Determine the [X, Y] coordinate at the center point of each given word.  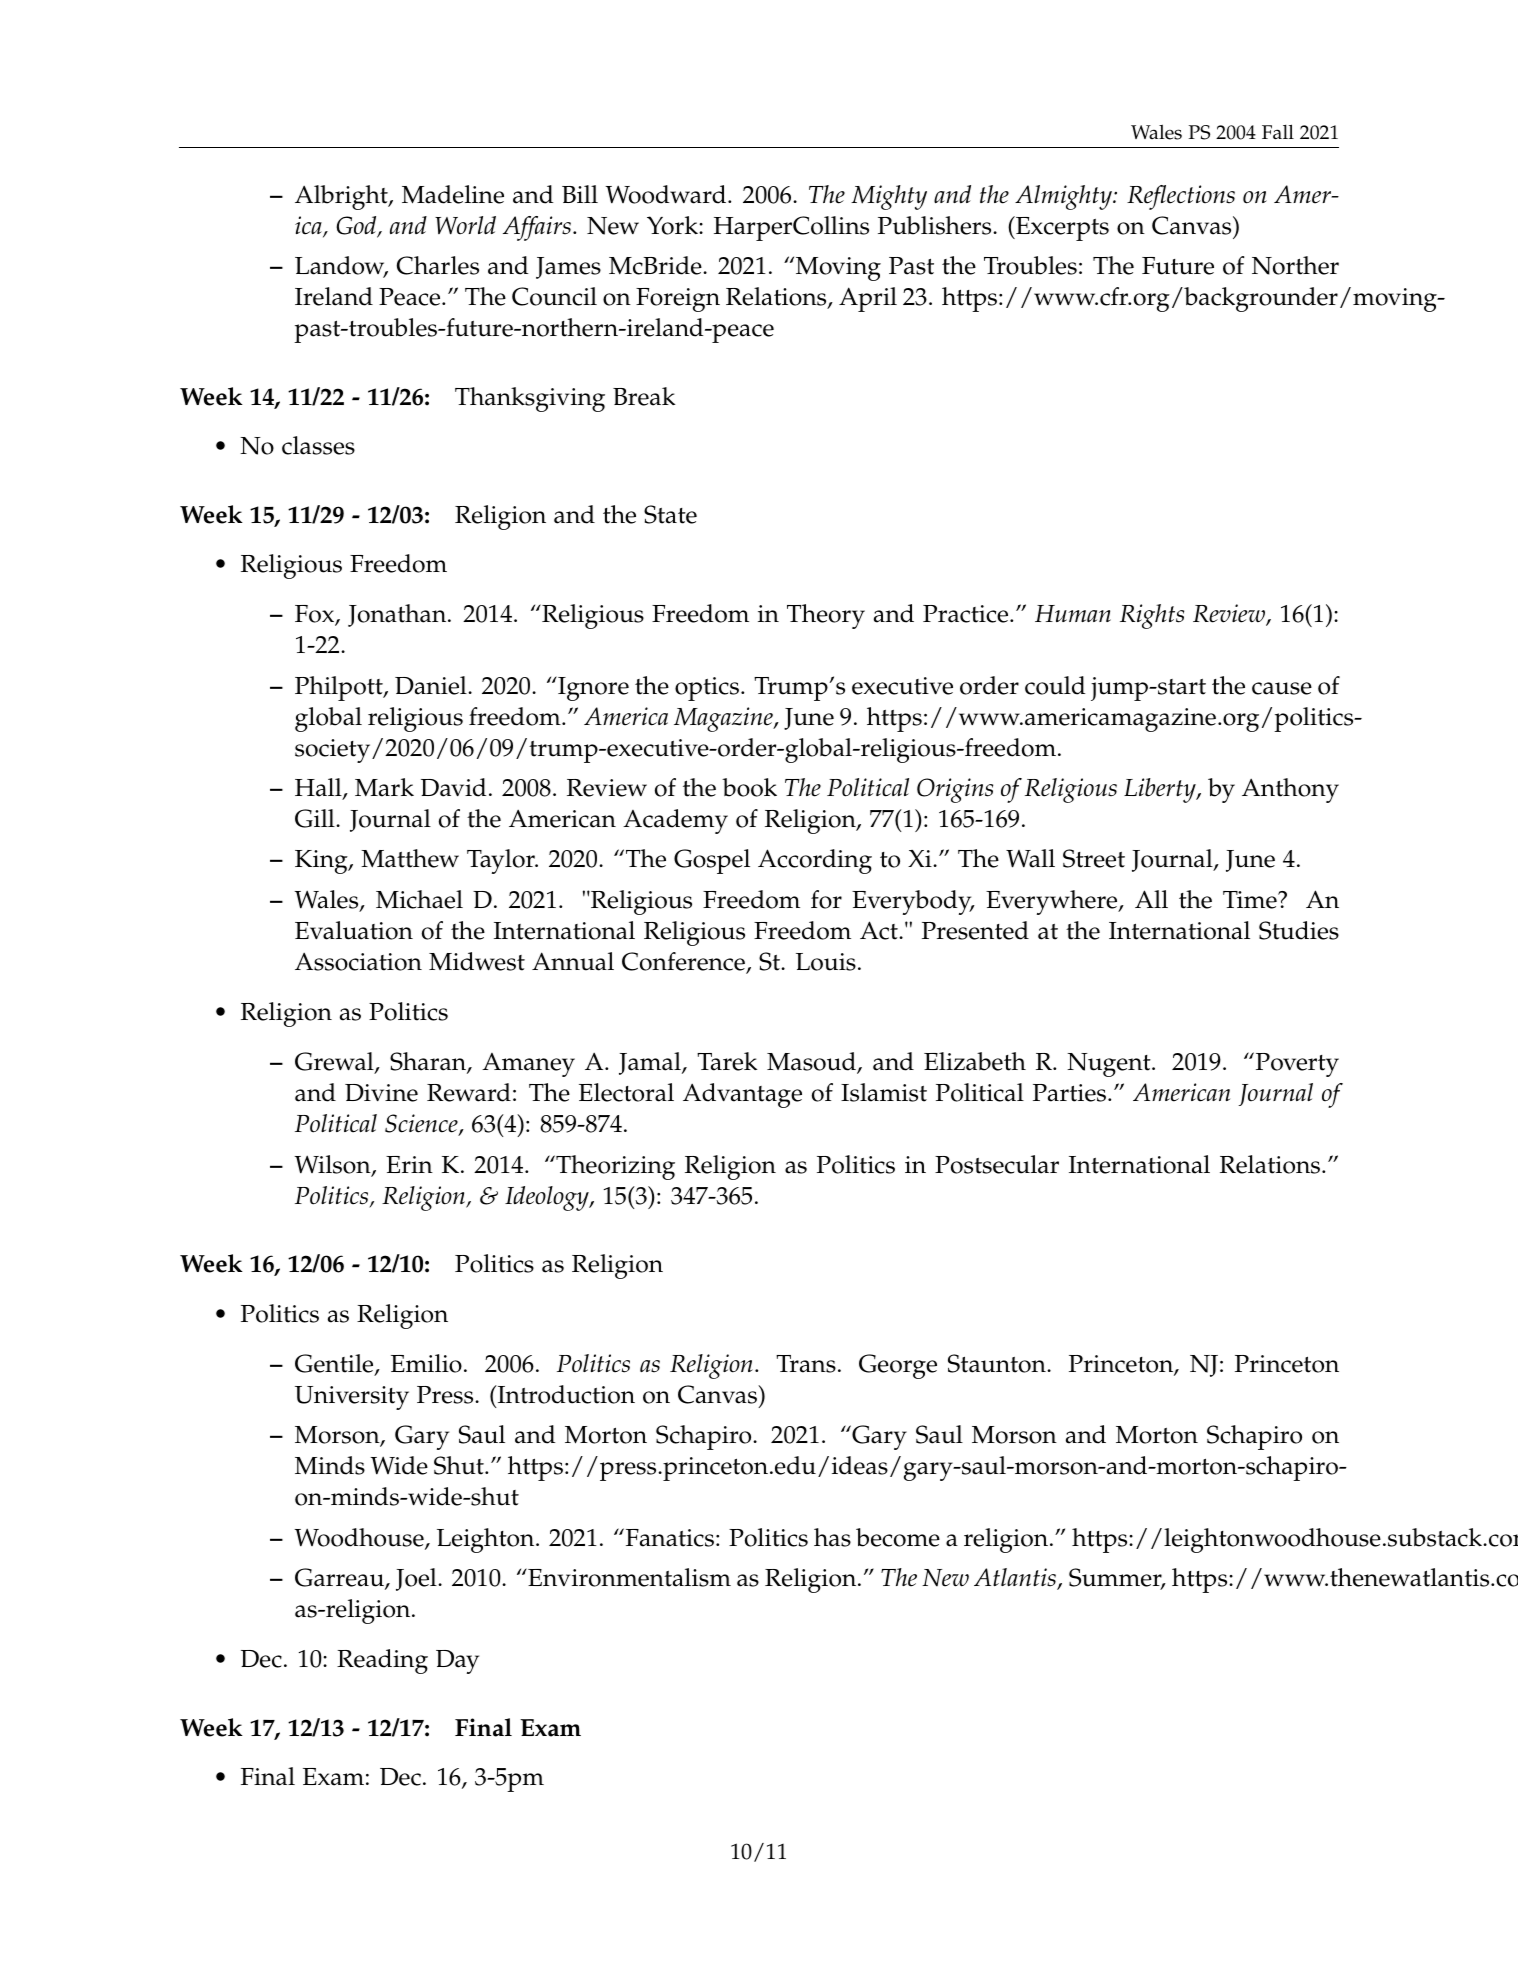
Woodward [667, 194]
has [832, 1537]
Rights [1152, 616]
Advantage [742, 1095]
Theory [826, 616]
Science [422, 1125]
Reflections [1181, 197]
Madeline [453, 194]
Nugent [1110, 1065]
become [898, 1537]
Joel [417, 1579]
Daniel [432, 685]
